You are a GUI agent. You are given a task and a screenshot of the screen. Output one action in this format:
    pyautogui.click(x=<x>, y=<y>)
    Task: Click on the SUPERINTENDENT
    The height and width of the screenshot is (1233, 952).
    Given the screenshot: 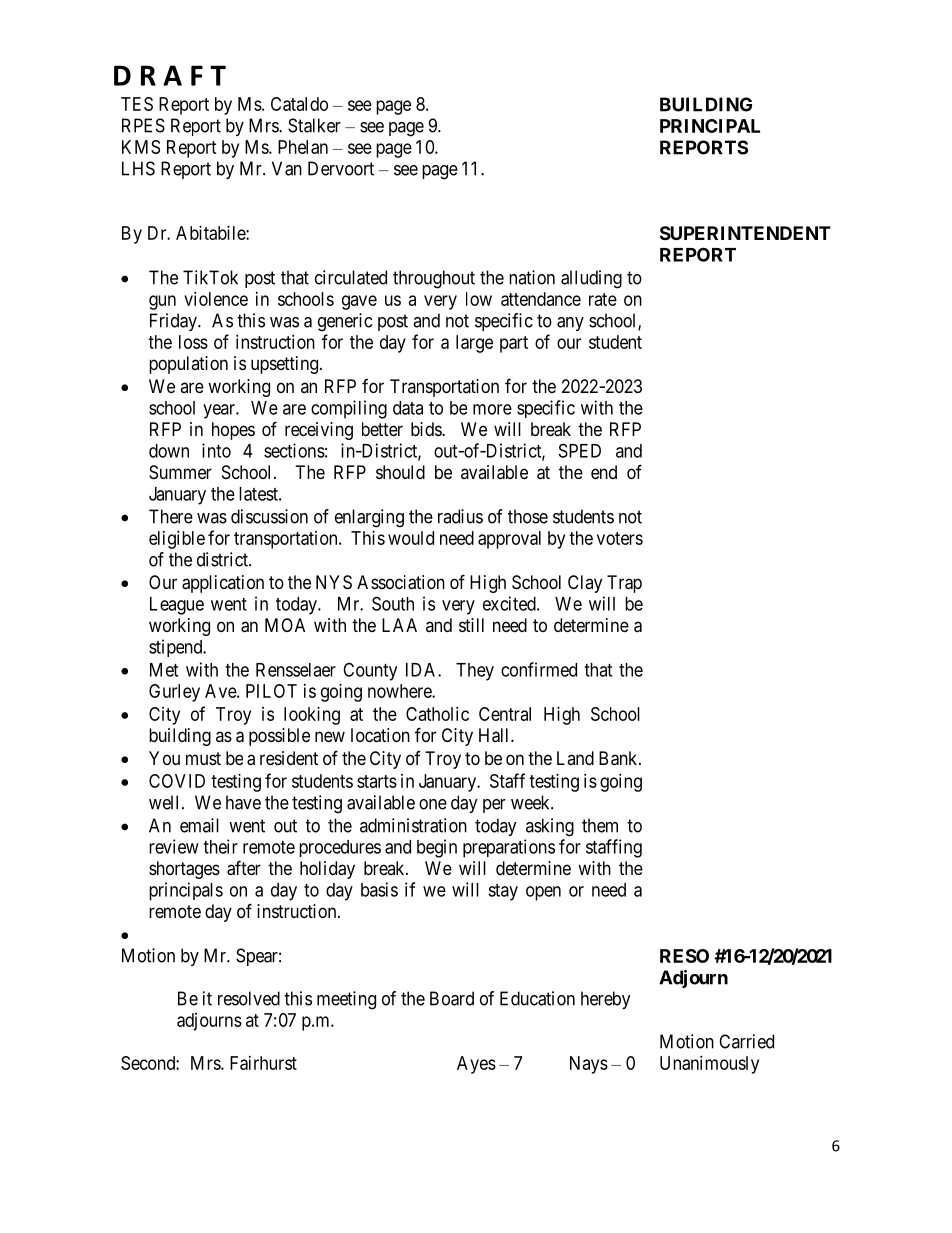 What is the action you would take?
    pyautogui.click(x=745, y=233)
